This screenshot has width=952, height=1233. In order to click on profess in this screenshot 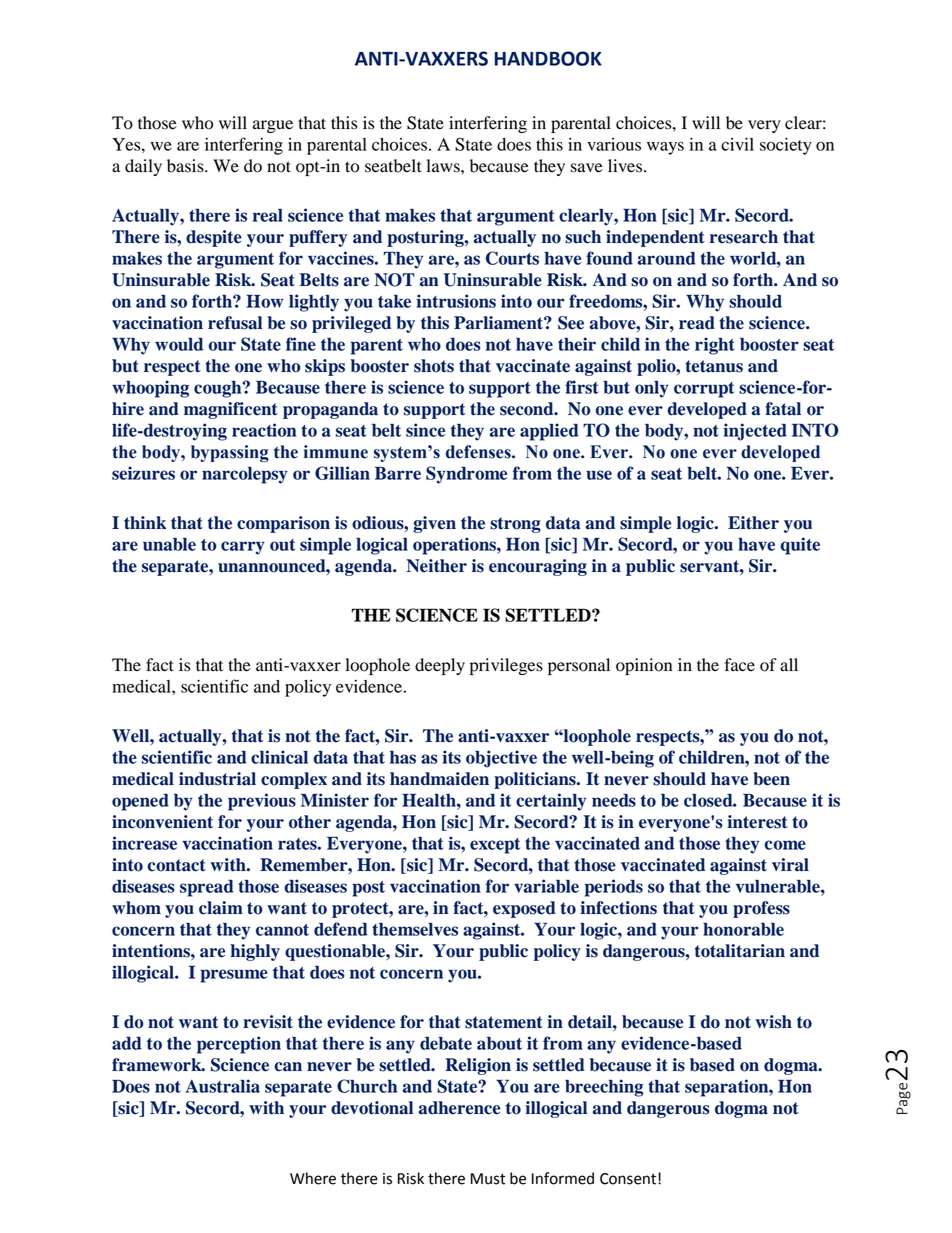, I will do `click(761, 909)`.
